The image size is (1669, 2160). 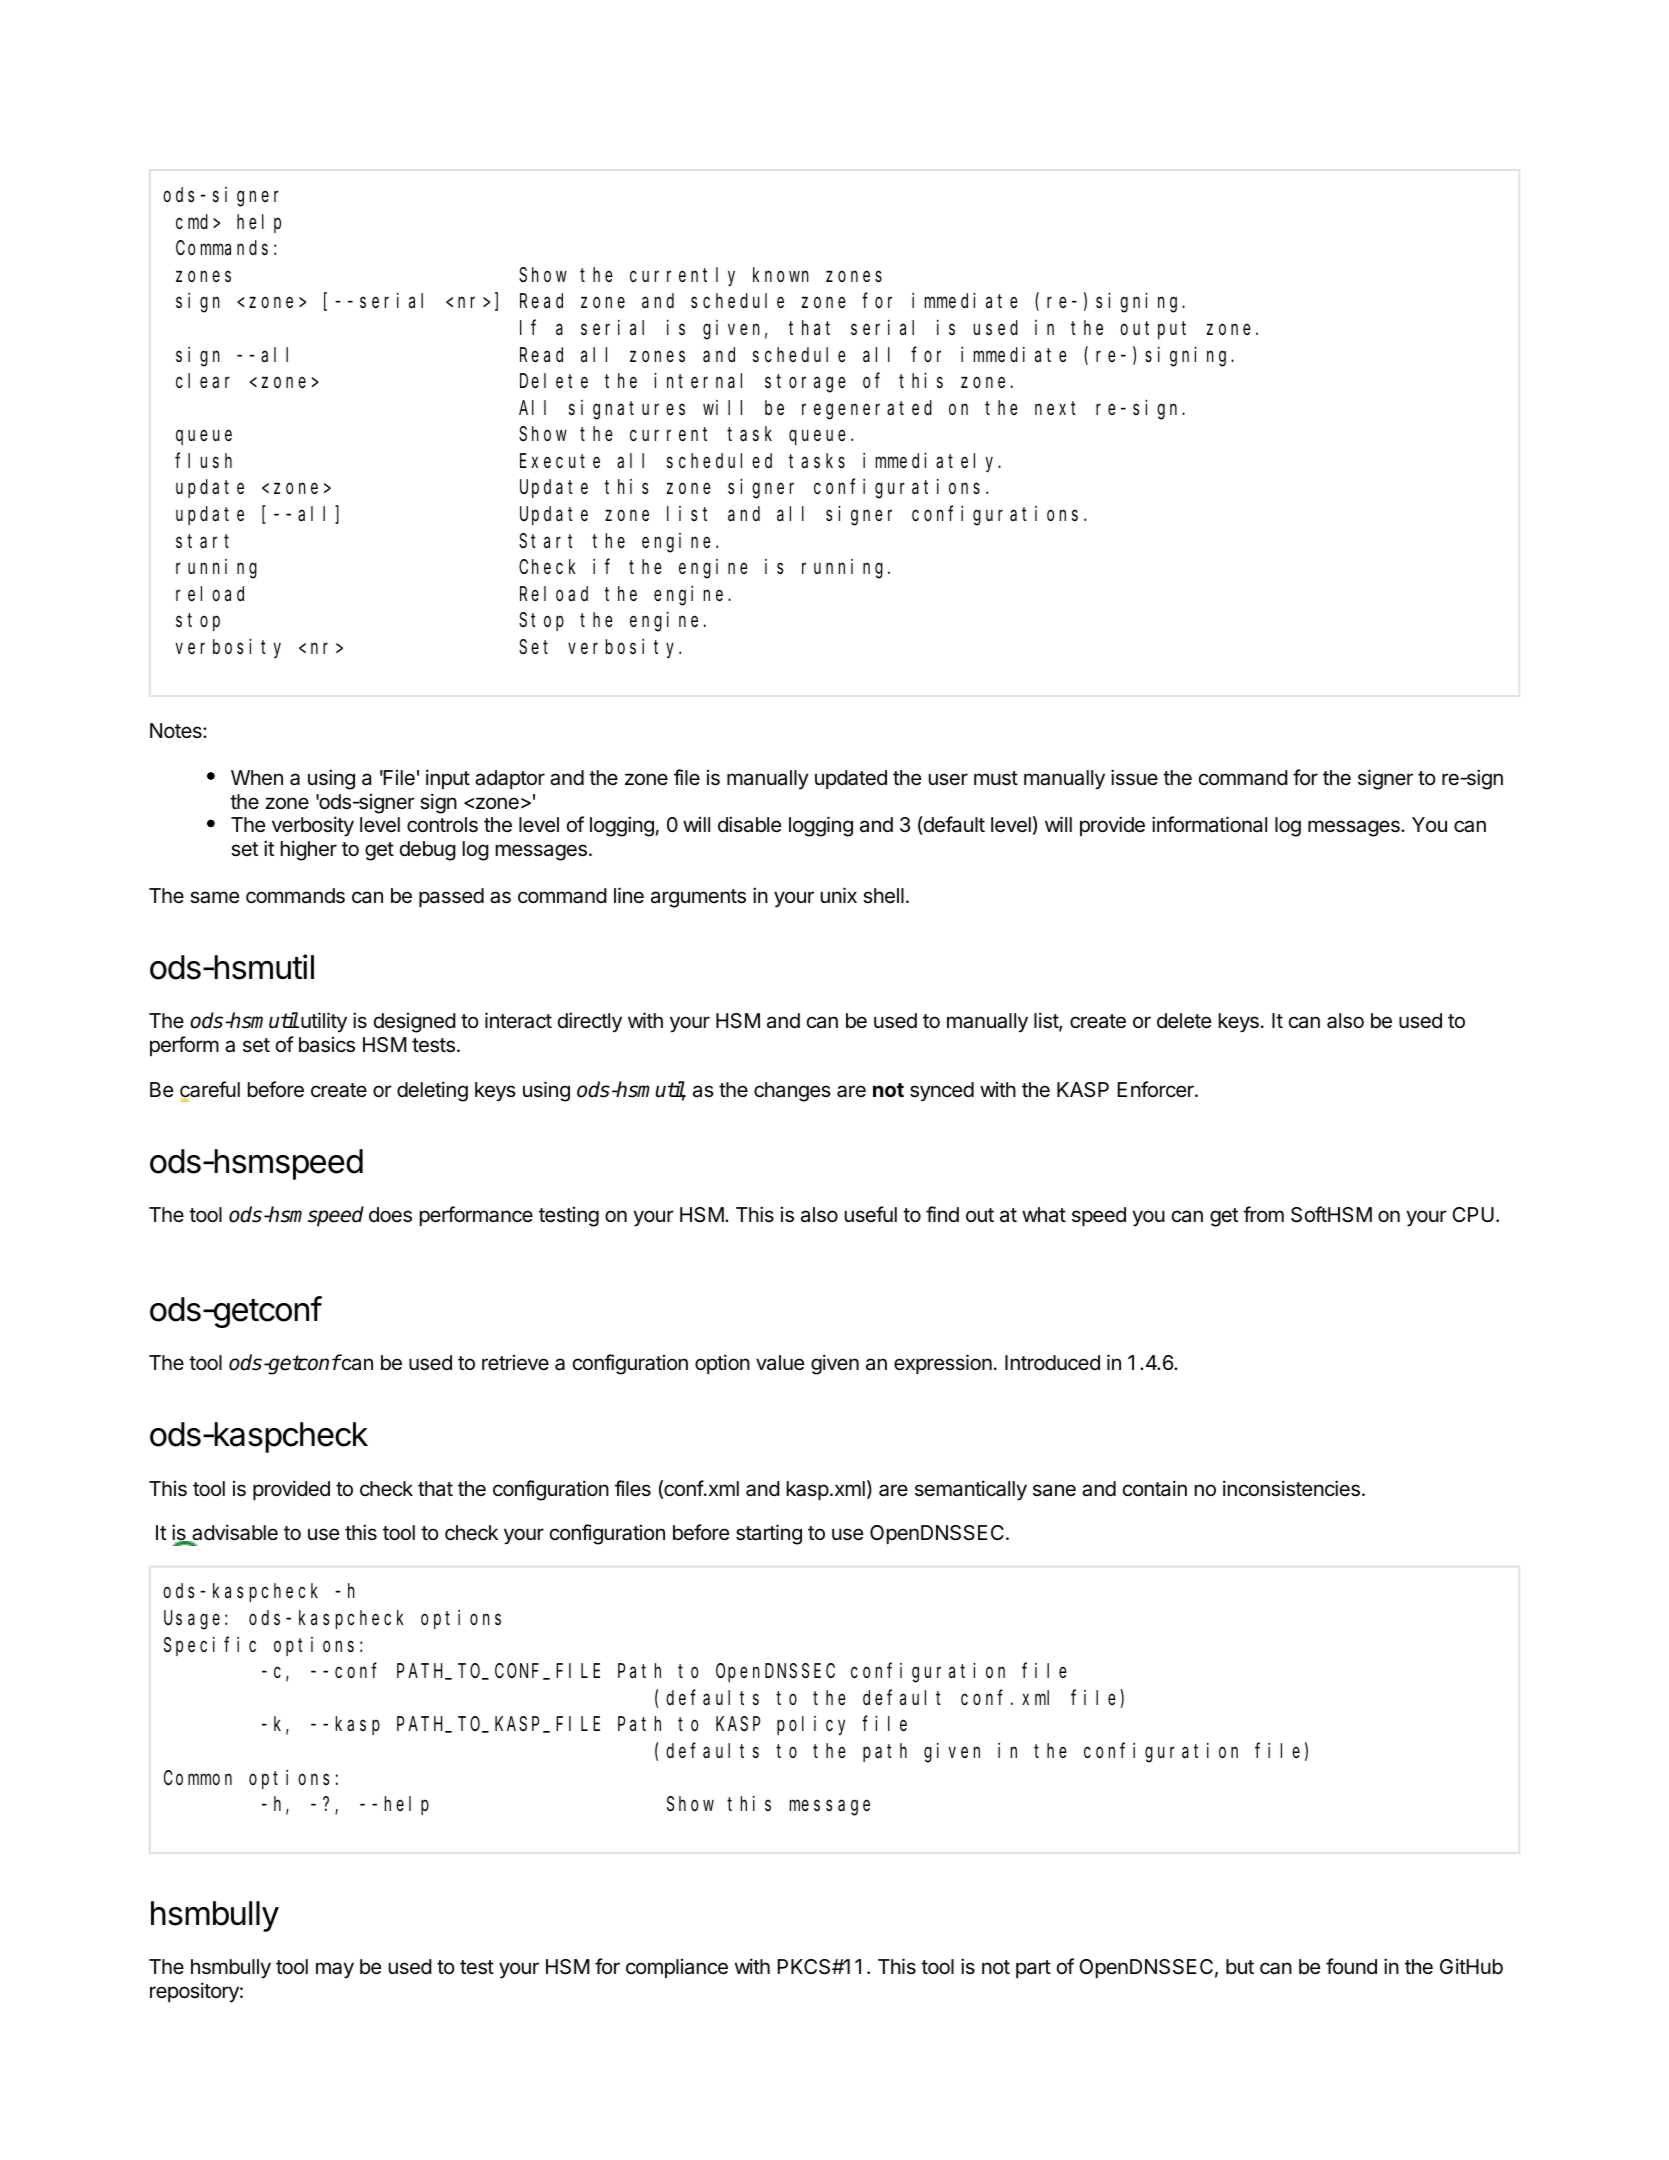 What do you see at coordinates (309, 850) in the document?
I see `higher` at bounding box center [309, 850].
